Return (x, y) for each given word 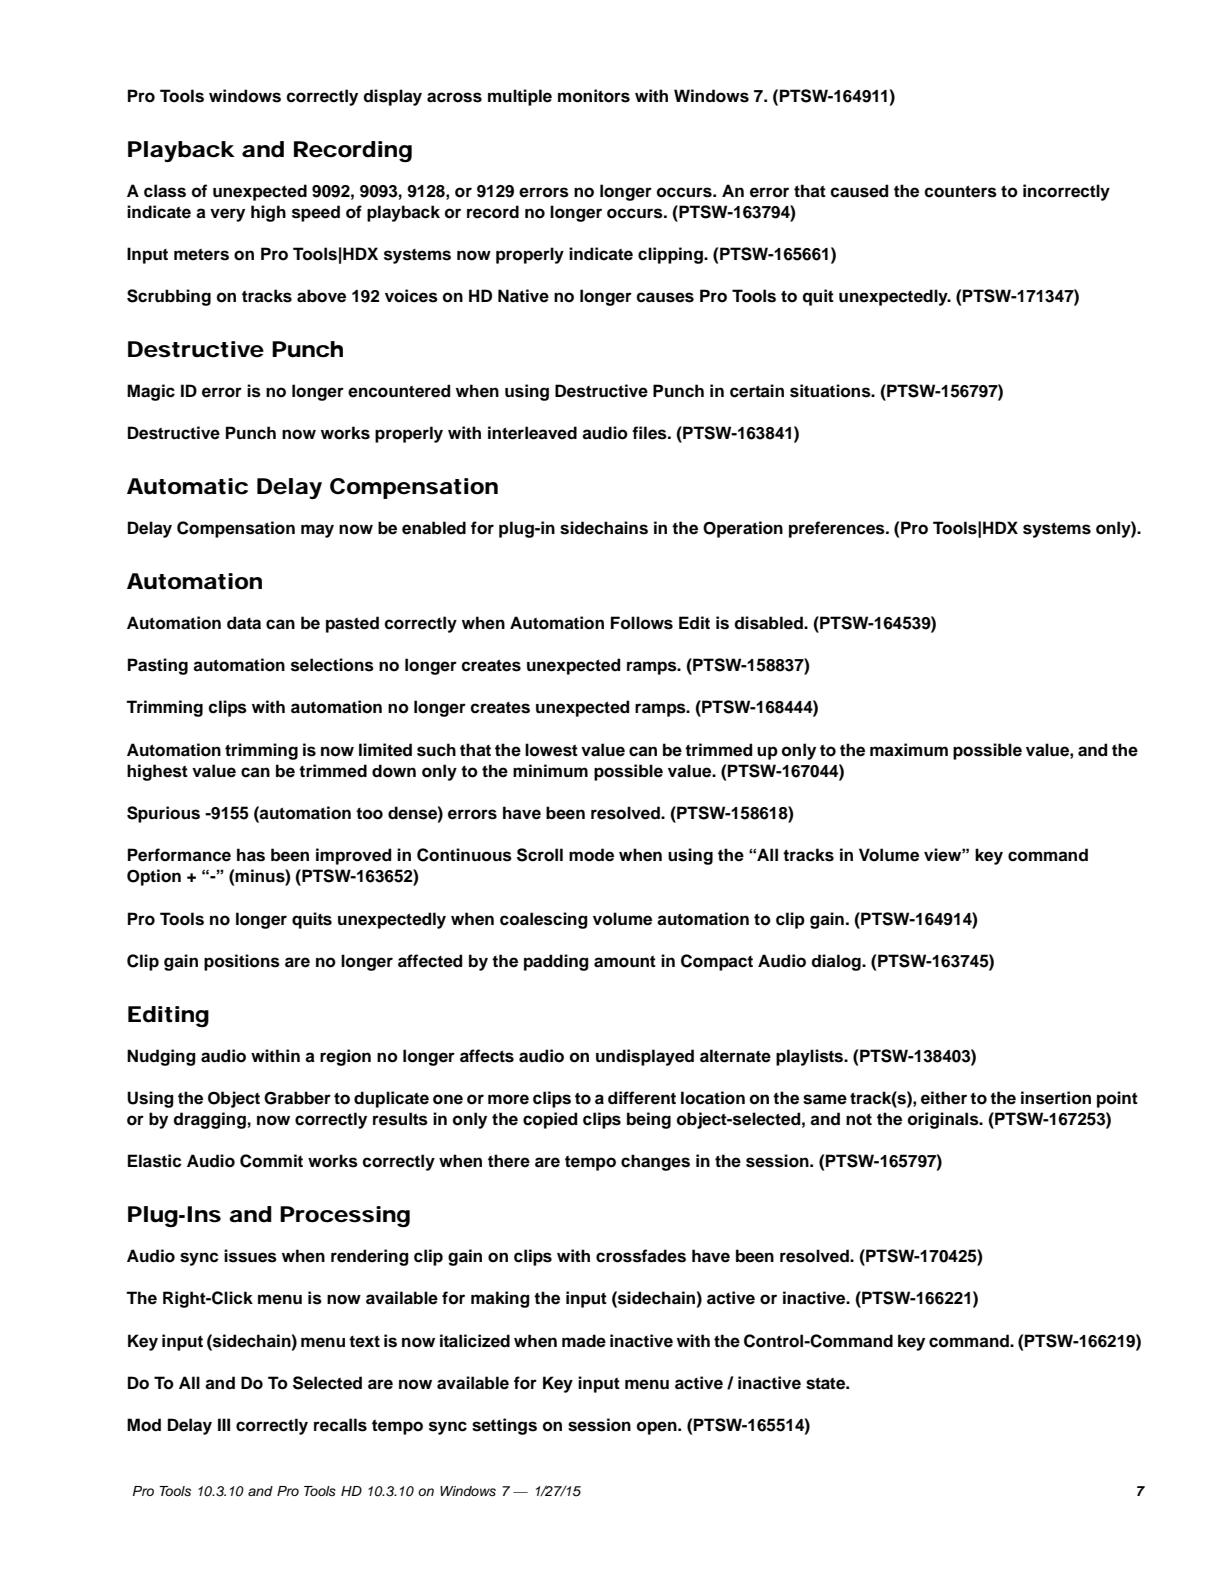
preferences (838, 529)
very (227, 215)
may (317, 531)
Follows (642, 623)
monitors (594, 96)
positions (242, 962)
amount (625, 962)
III (224, 1424)
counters (960, 191)
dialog (837, 962)
